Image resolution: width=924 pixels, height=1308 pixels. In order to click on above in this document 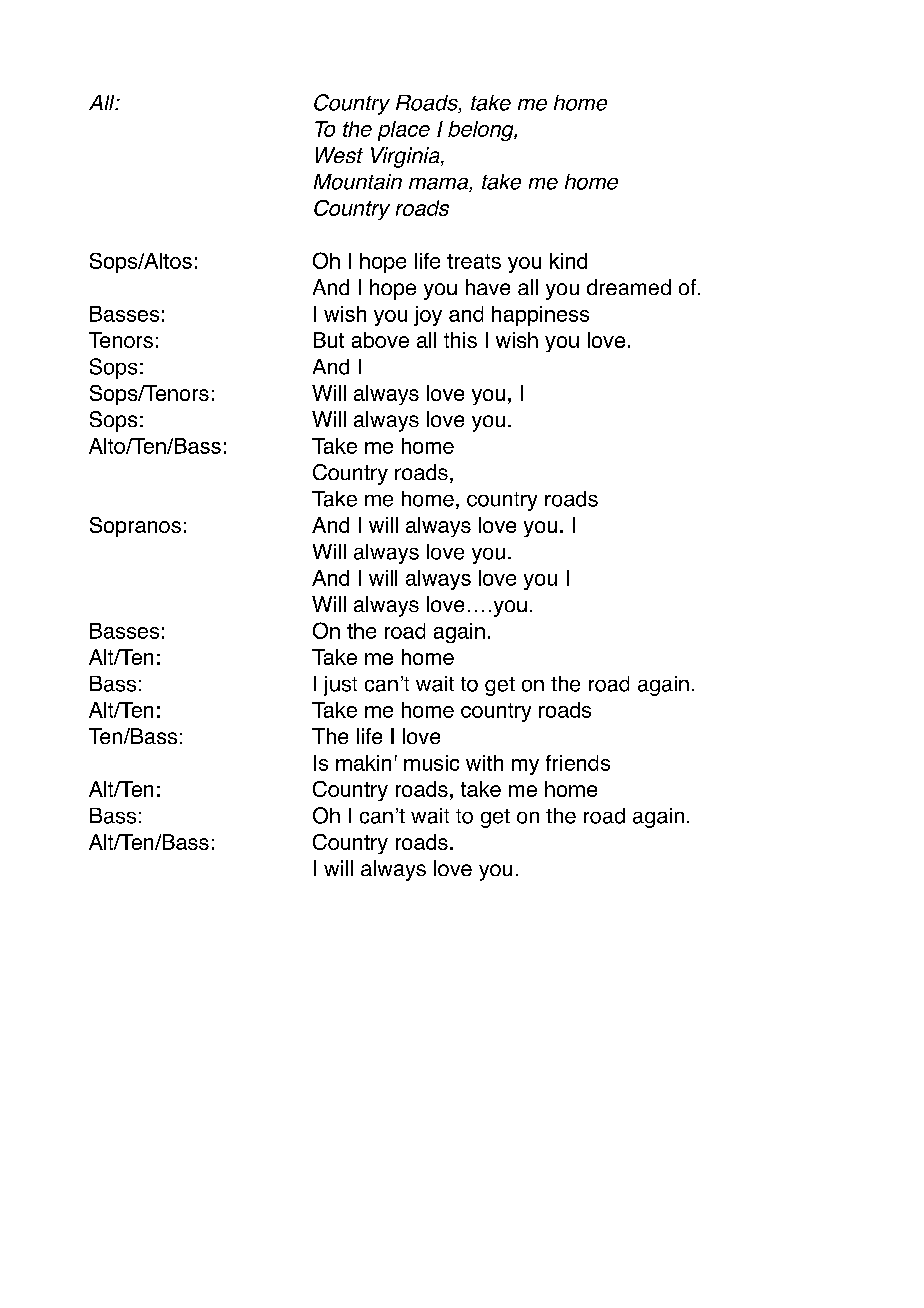, I will do `click(380, 340)`.
